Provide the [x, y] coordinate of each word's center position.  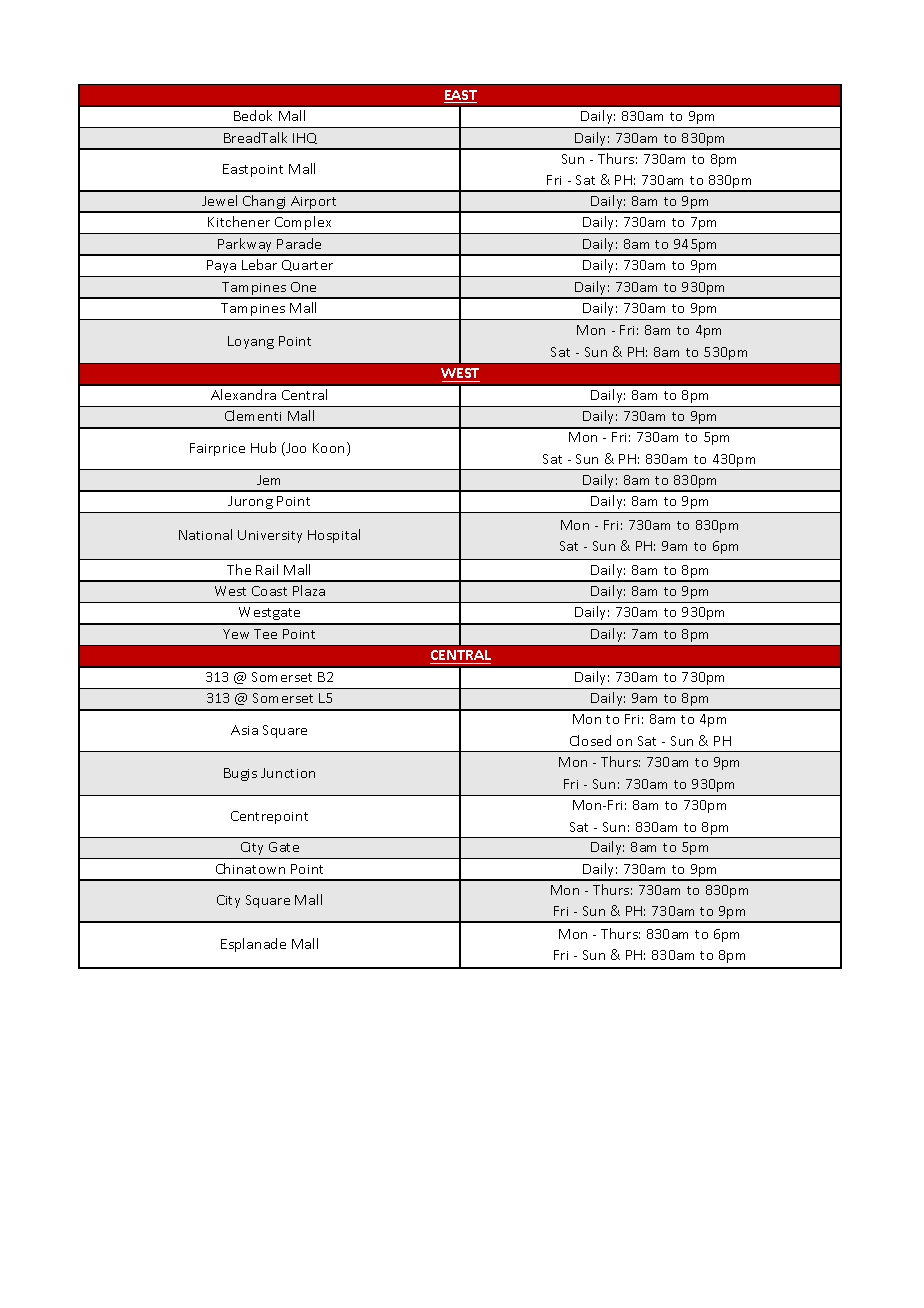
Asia [244, 730]
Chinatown [250, 868]
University [270, 536]
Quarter [307, 265]
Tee [265, 634]
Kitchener [239, 221]
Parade [299, 243]
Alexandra [243, 394]
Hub [263, 447]
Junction [288, 773]
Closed [590, 740]
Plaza [309, 590]
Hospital [334, 536]
